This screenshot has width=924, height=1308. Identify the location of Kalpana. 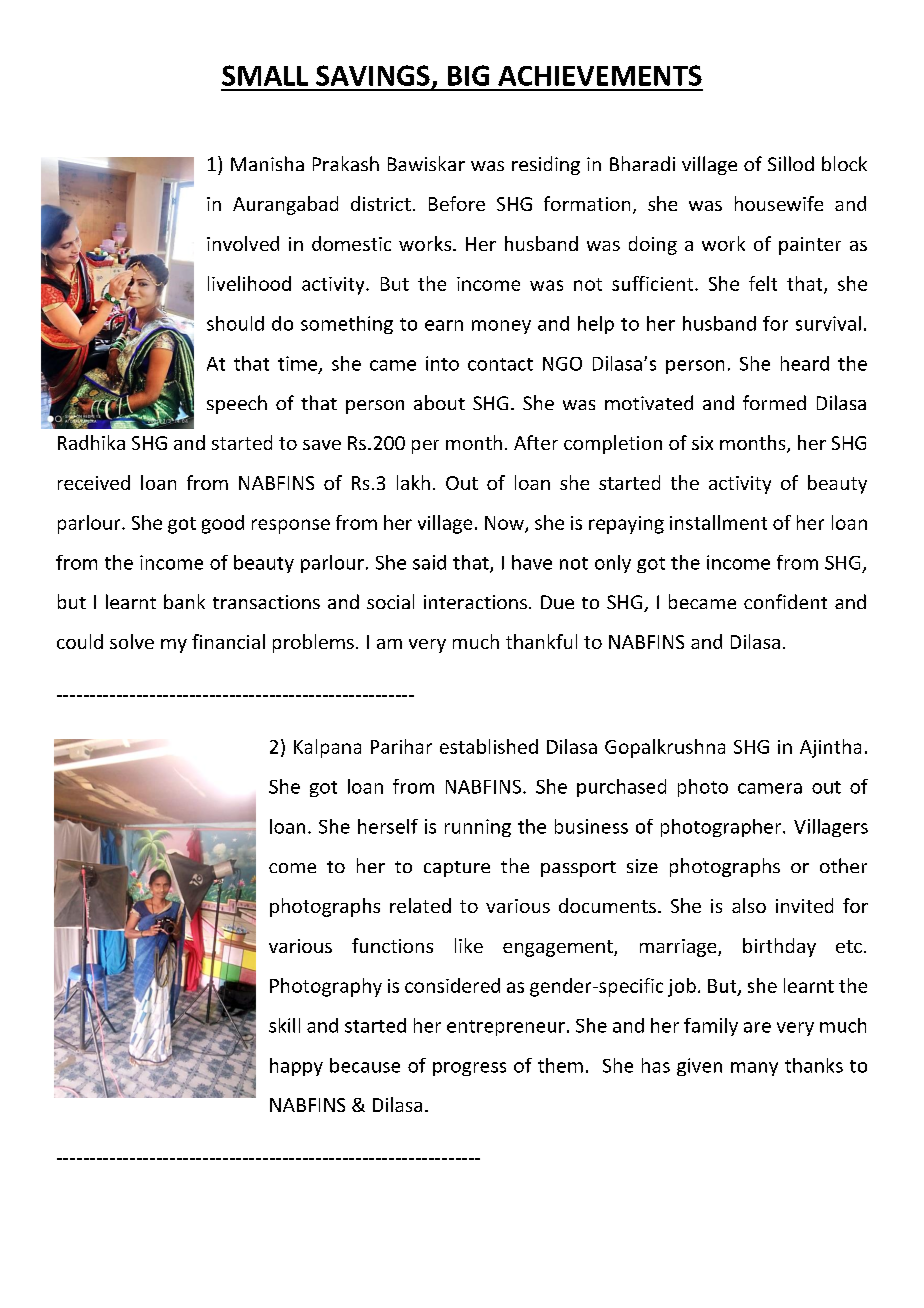
(327, 748).
